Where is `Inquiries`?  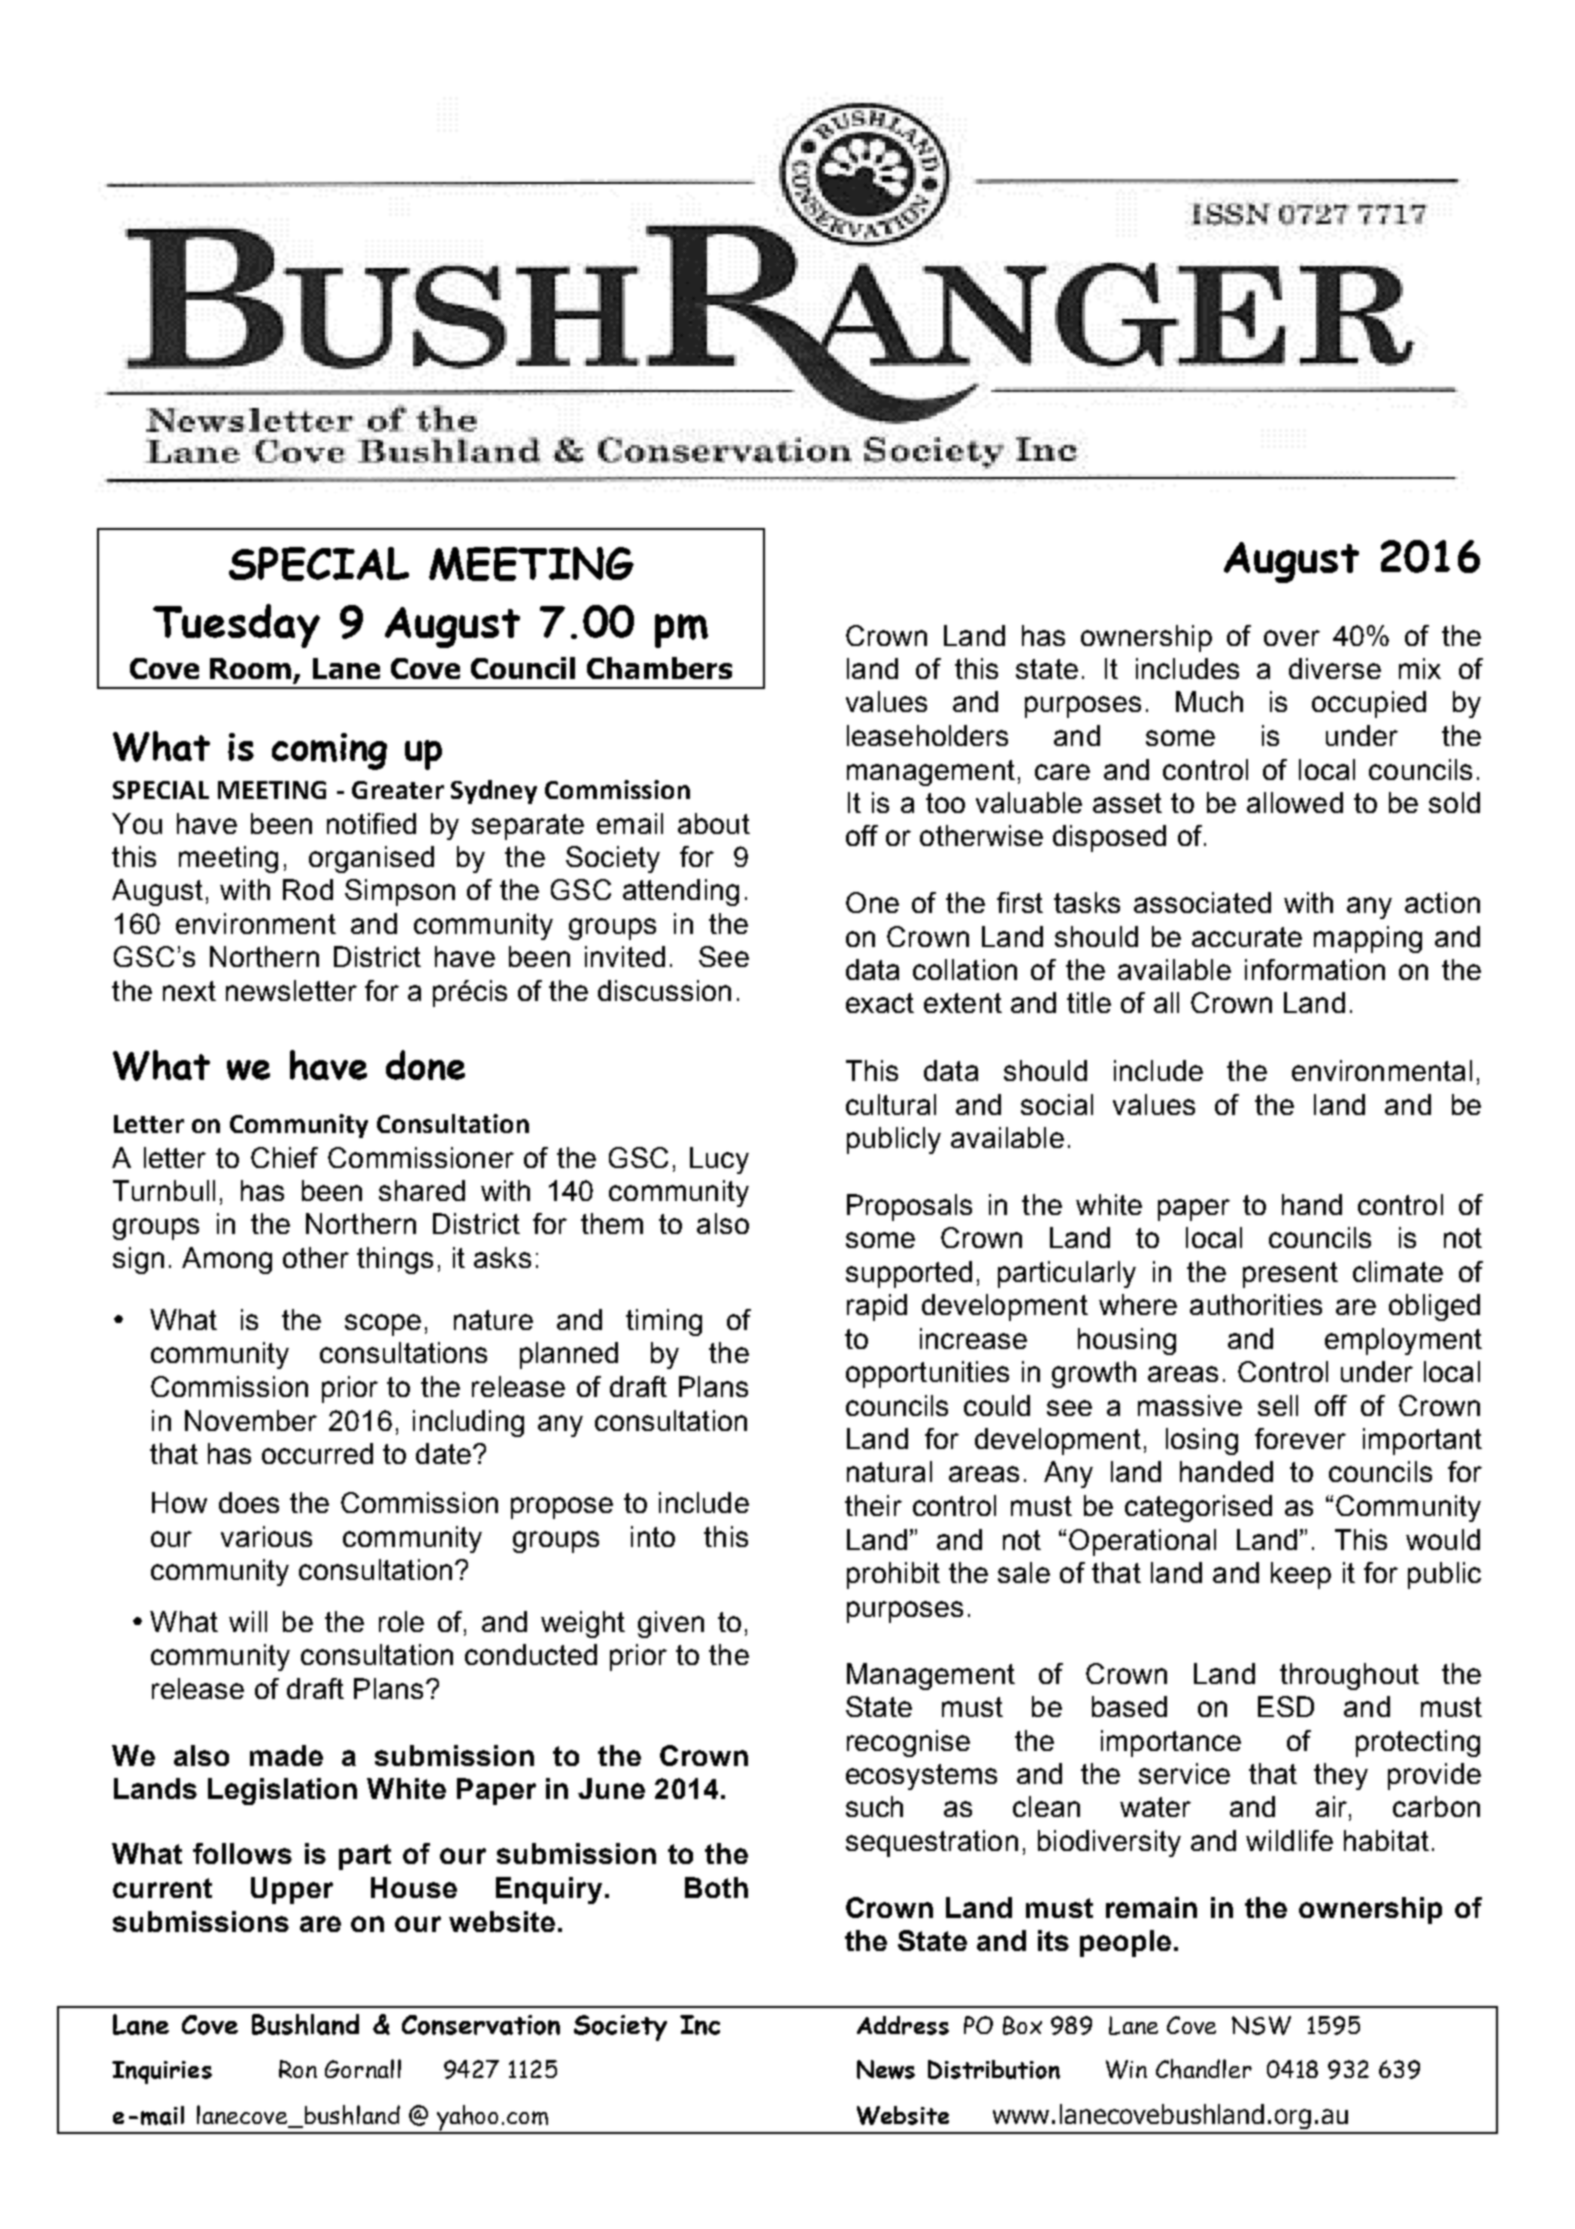
Inquiries is located at coordinates (162, 2072).
